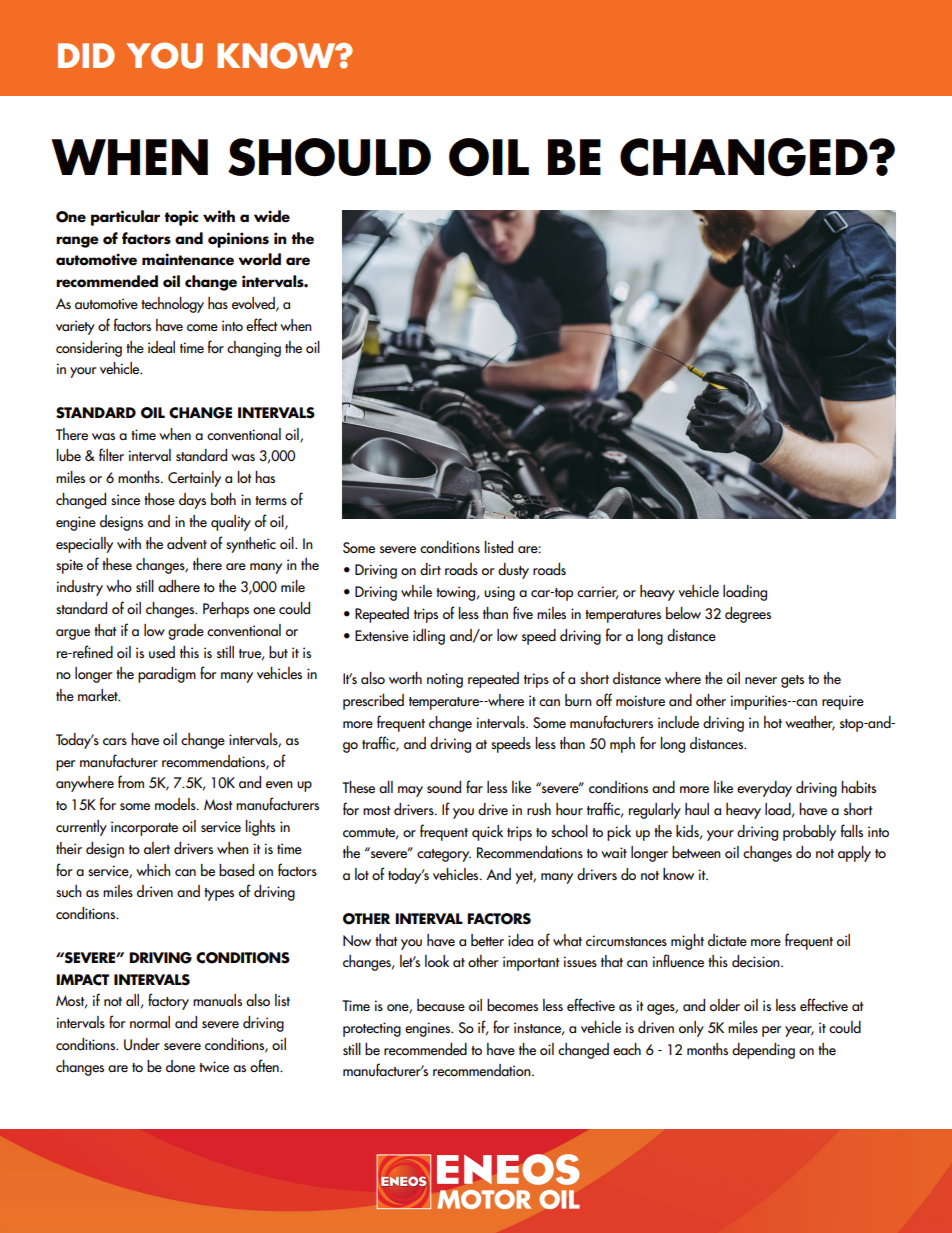 The width and height of the screenshot is (952, 1233). What do you see at coordinates (474, 786) in the screenshot?
I see `far` at bounding box center [474, 786].
